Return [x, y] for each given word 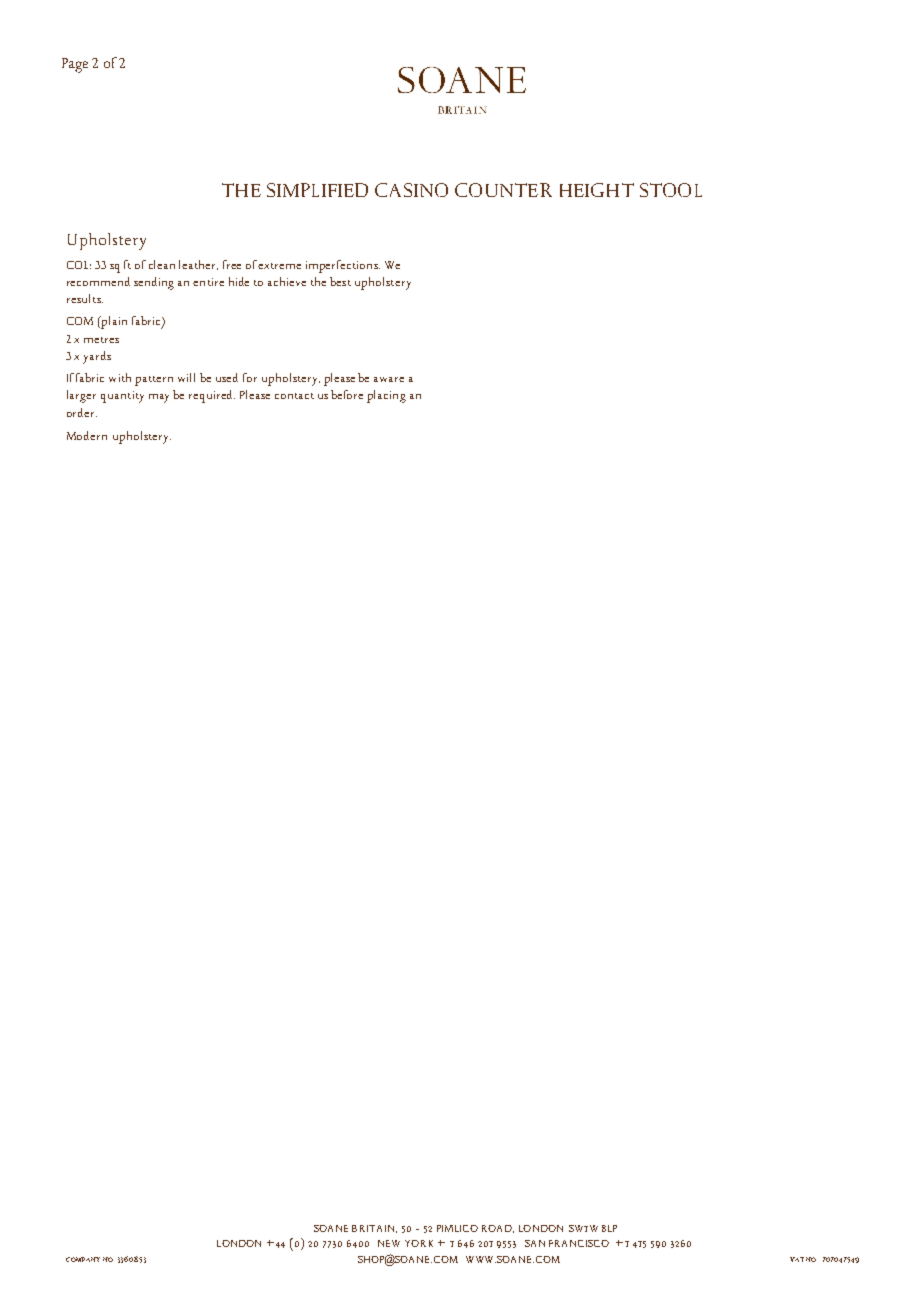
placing [386, 396]
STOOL [671, 190]
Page [75, 65]
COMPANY [83, 1259]
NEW [389, 1243]
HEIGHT [597, 190]
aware [389, 379]
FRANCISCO [579, 1243]
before [347, 394]
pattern [154, 381]
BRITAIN [374, 1229]
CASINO [411, 190]
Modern [87, 435]
